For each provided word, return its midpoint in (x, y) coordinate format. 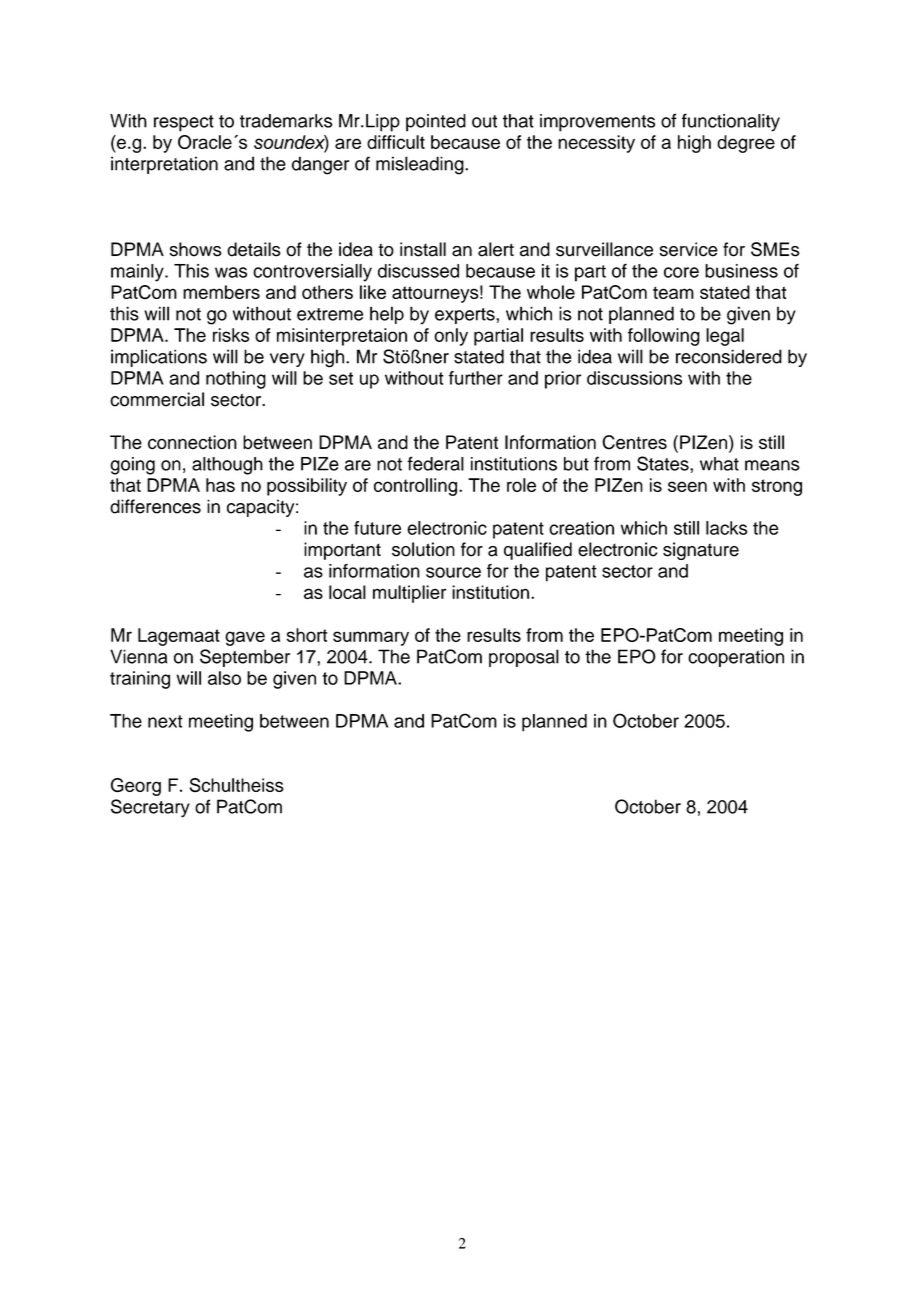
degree (746, 144)
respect (184, 123)
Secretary (150, 808)
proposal (524, 658)
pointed (436, 123)
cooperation (736, 658)
